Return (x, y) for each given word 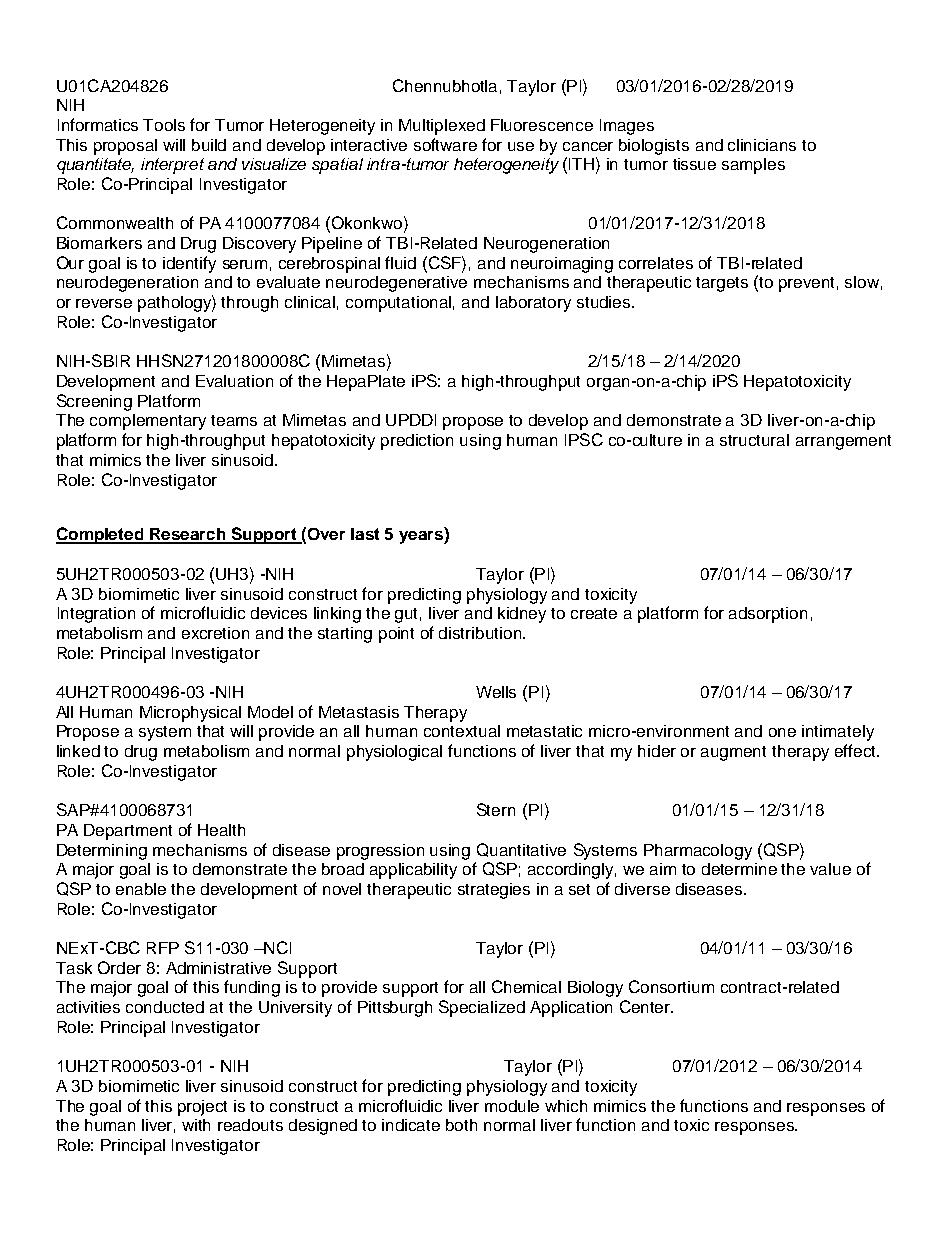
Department (128, 832)
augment (733, 753)
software (445, 144)
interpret (172, 166)
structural (754, 440)
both (461, 1125)
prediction (417, 442)
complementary (148, 422)
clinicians (762, 145)
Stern (496, 809)
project (202, 1108)
